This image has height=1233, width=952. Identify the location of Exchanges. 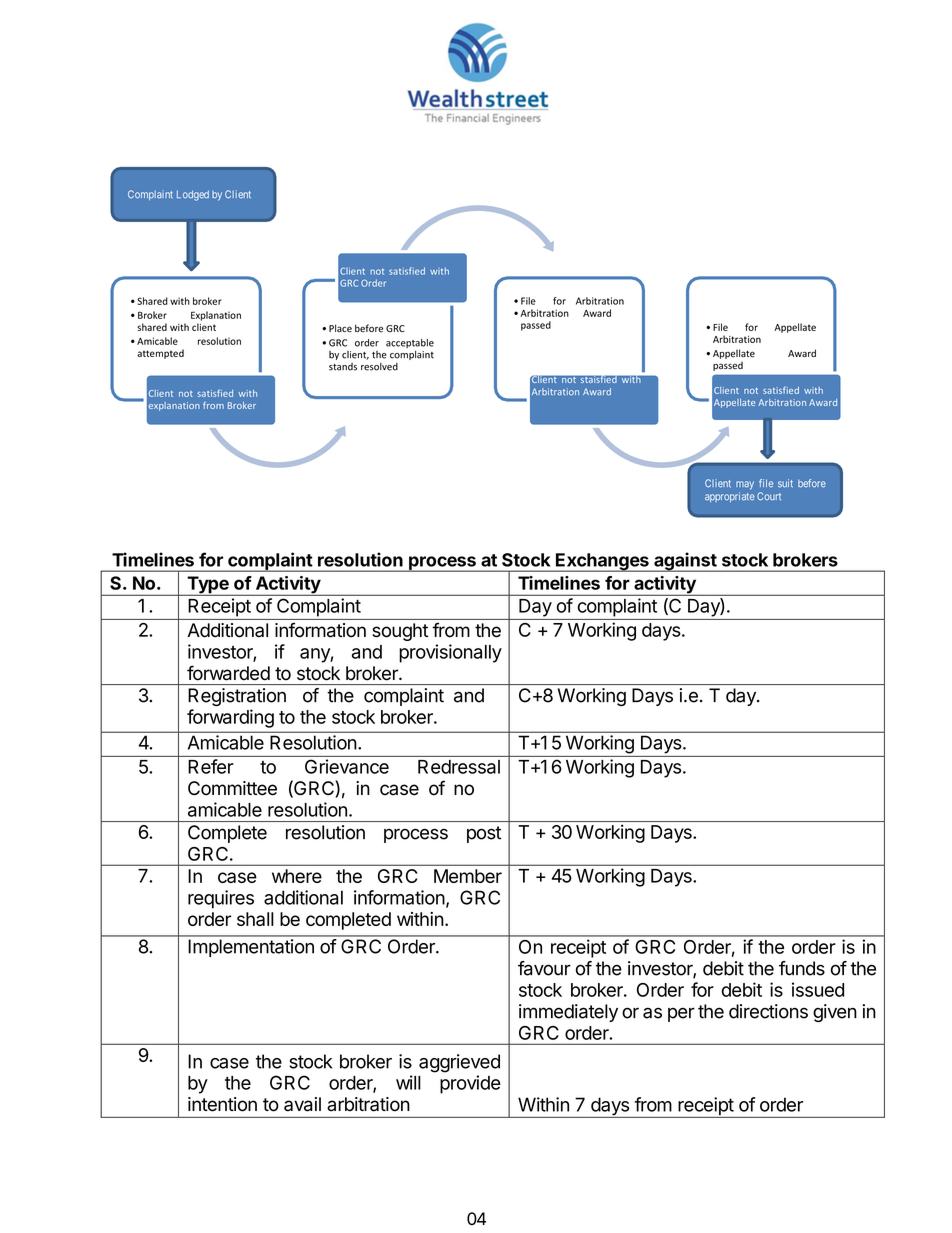
(602, 562).
